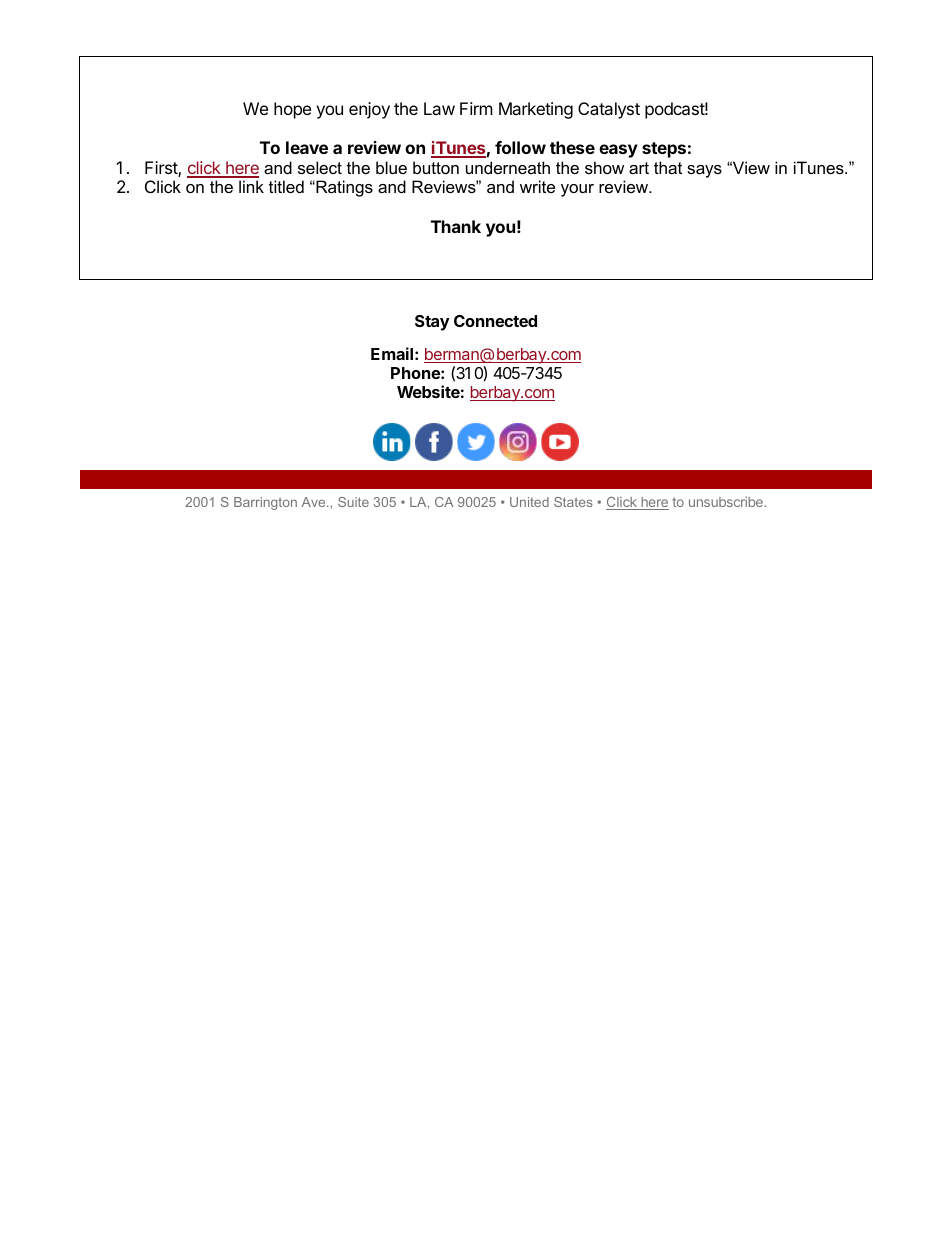 The width and height of the page is (952, 1233). I want to click on Ratings, so click(343, 188).
